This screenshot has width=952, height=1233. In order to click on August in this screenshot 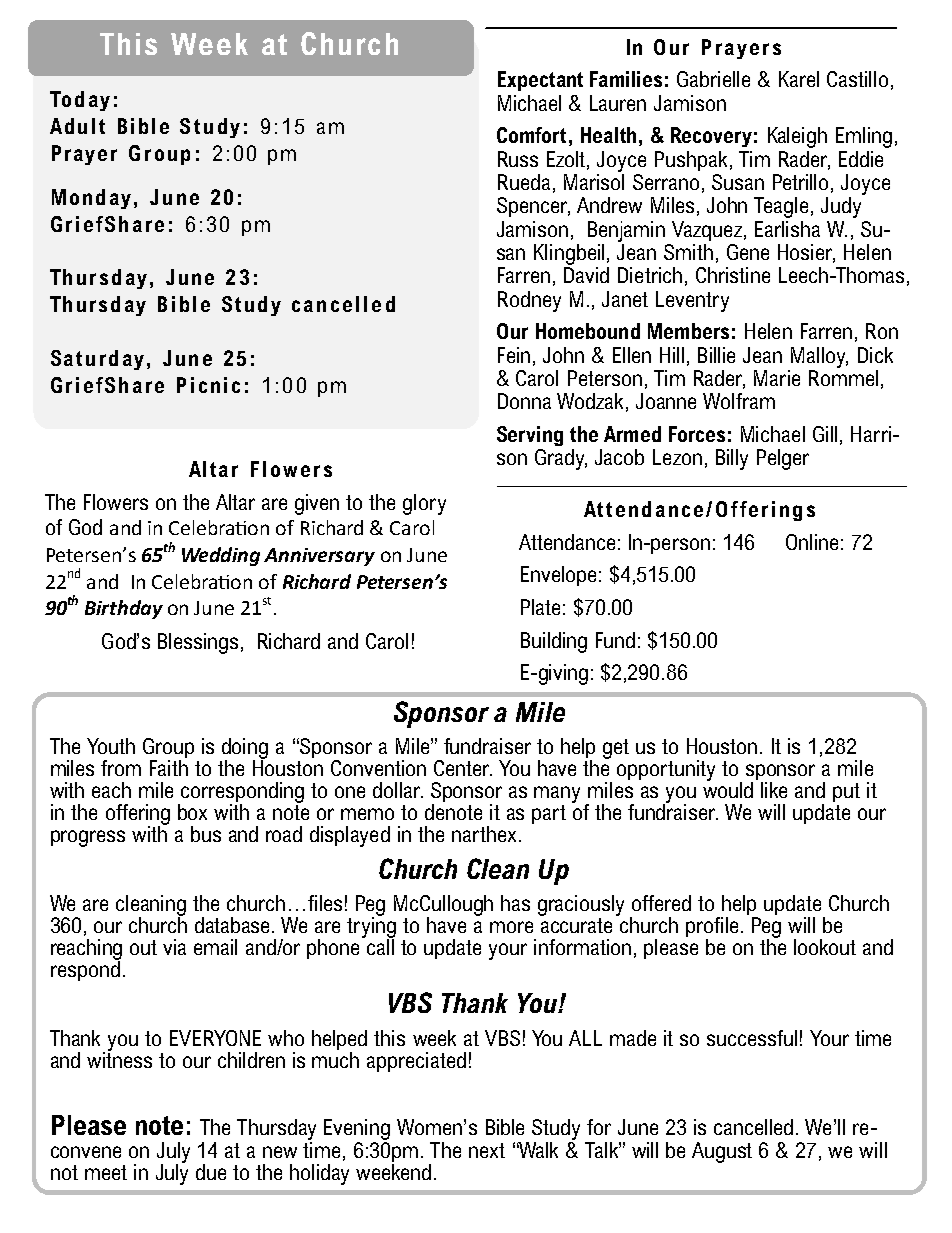, I will do `click(722, 1152)`.
